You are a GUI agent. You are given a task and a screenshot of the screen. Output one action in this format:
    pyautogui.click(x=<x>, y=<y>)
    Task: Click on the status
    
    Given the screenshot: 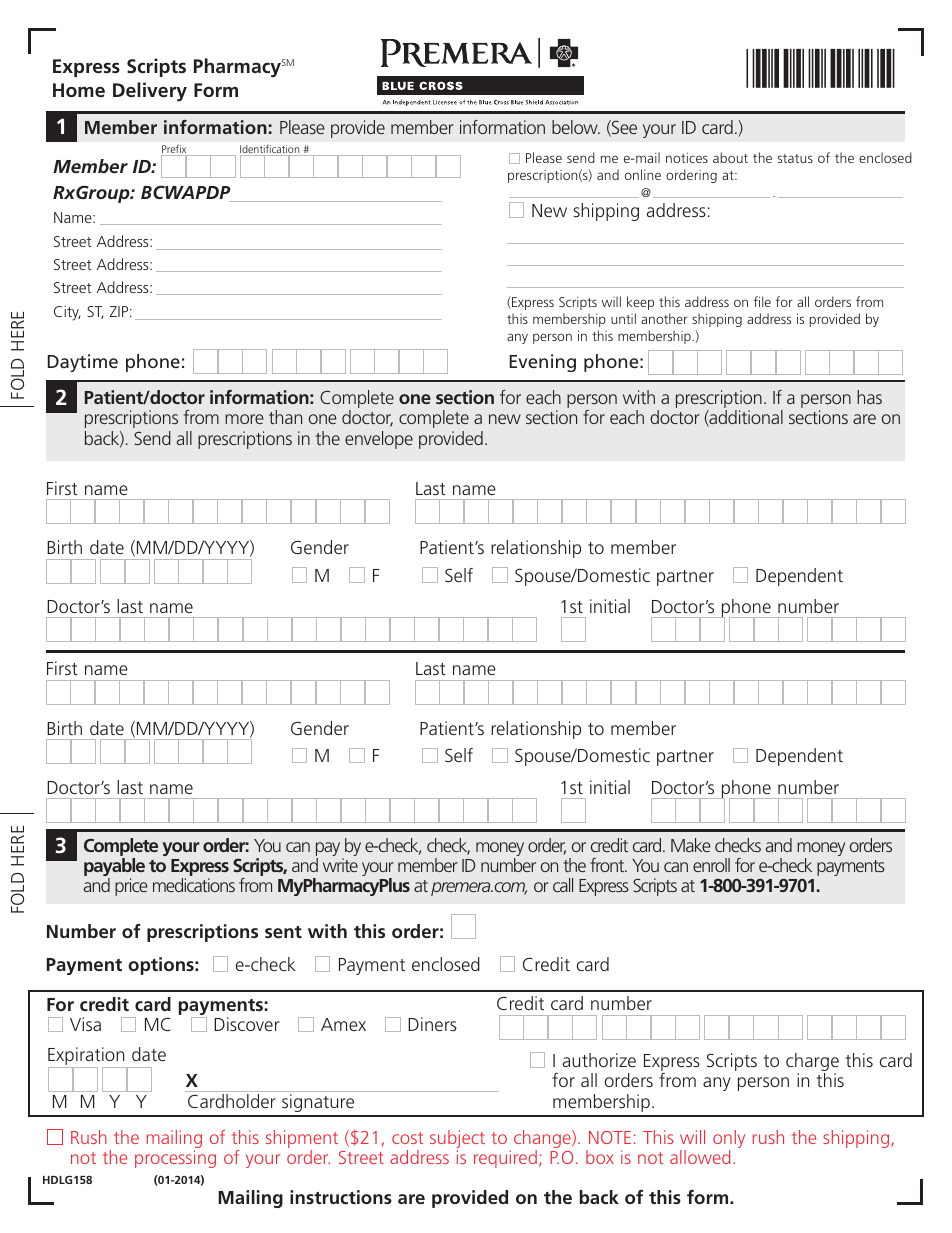 What is the action you would take?
    pyautogui.click(x=795, y=158)
